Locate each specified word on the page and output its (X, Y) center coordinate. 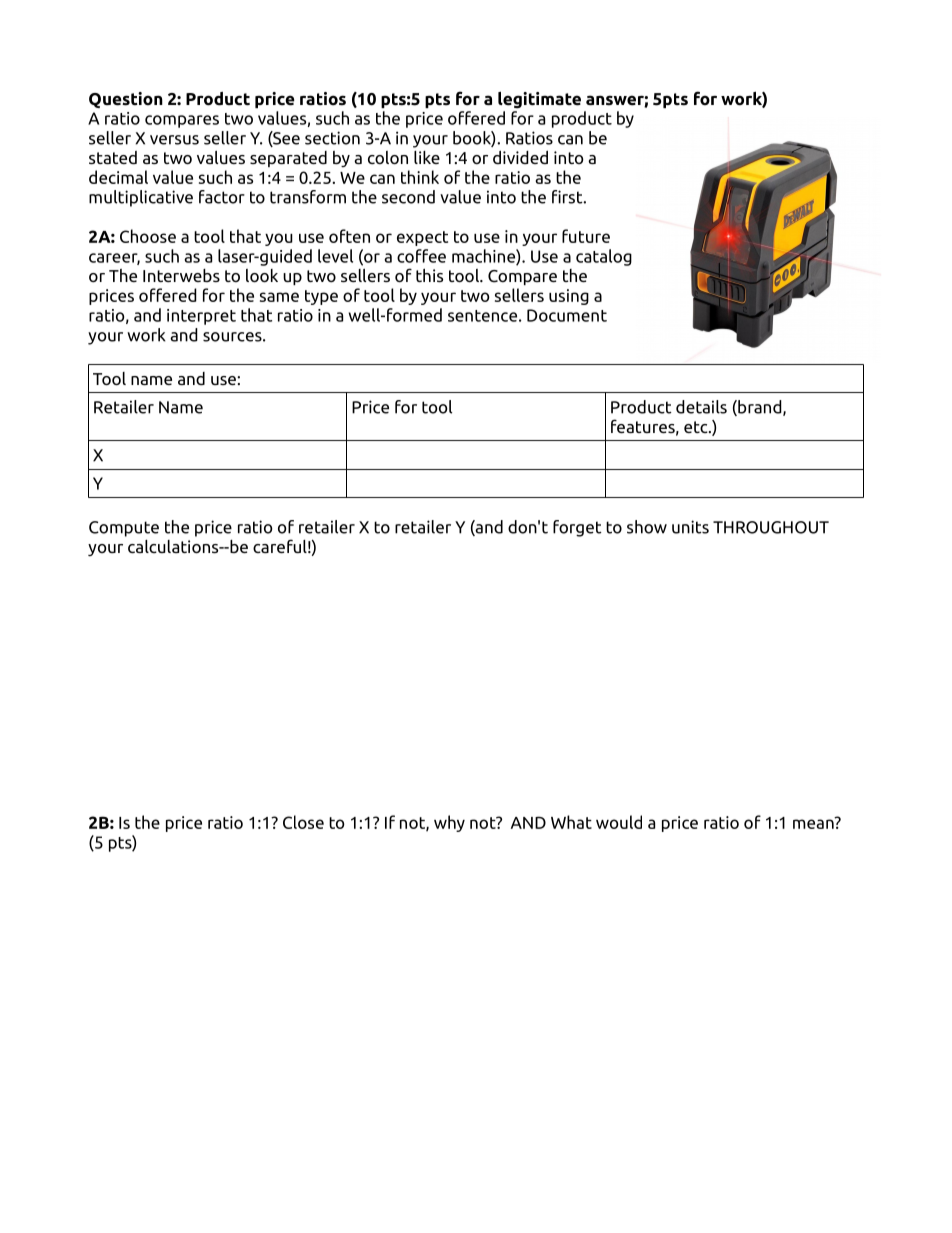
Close (303, 822)
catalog (604, 257)
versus (174, 140)
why (449, 823)
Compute (124, 529)
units (690, 527)
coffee (421, 256)
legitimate (539, 100)
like (427, 157)
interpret (201, 317)
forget (577, 528)
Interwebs (181, 275)
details (701, 407)
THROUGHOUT (771, 527)
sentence (482, 316)
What (571, 822)
